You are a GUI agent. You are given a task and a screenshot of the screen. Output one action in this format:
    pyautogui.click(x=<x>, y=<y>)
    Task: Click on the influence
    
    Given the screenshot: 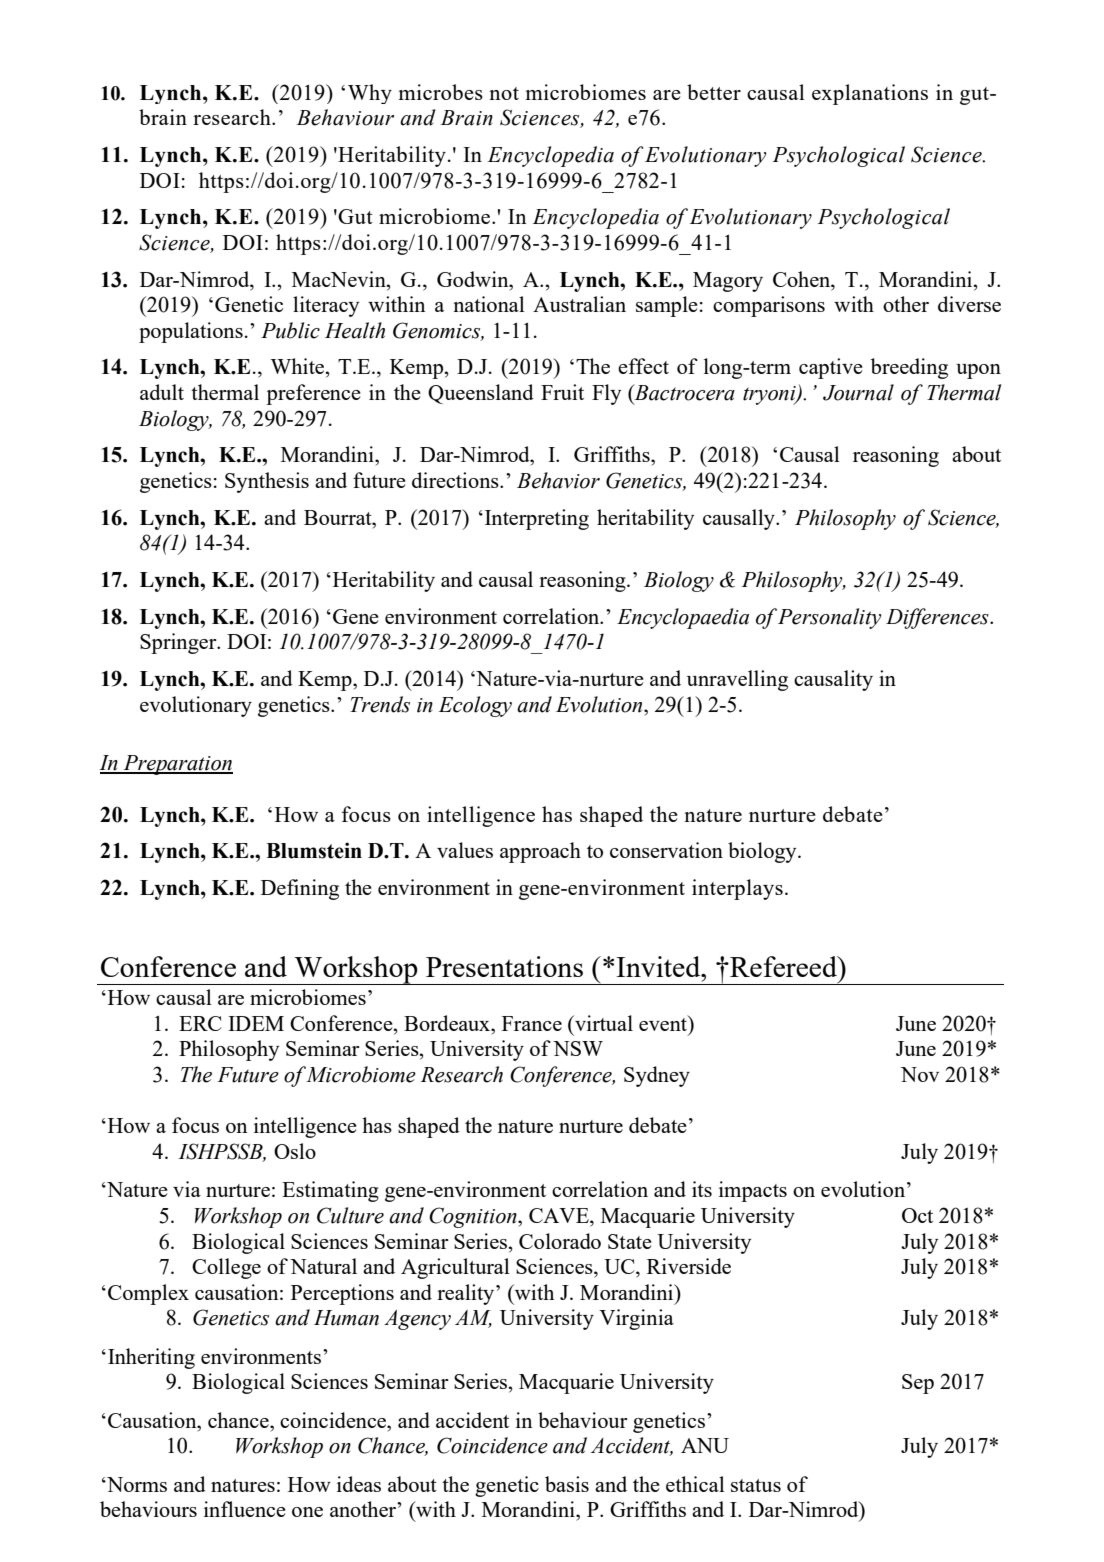 What is the action you would take?
    pyautogui.click(x=245, y=1509)
